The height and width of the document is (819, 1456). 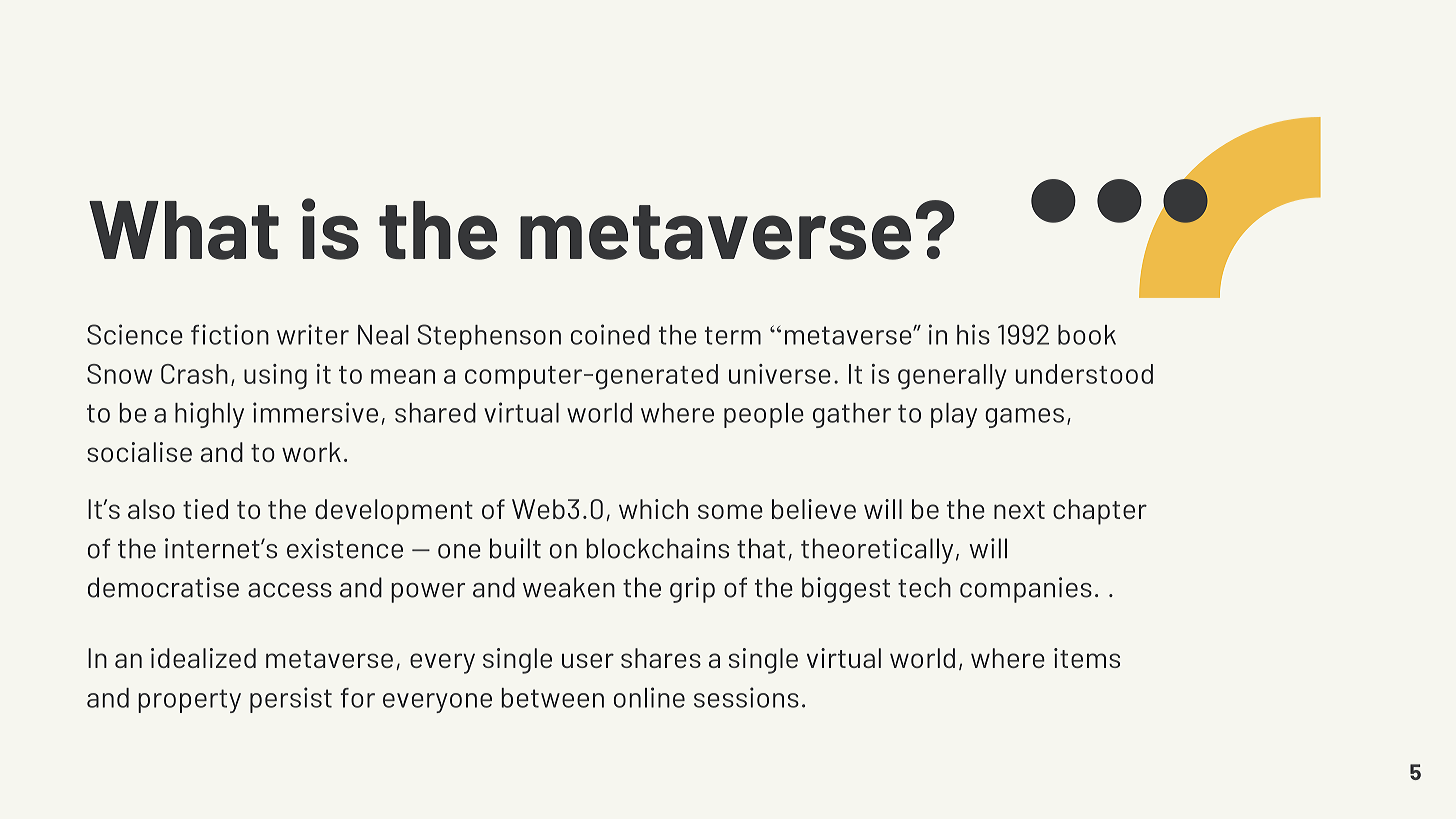 I want to click on generally, so click(x=952, y=377).
